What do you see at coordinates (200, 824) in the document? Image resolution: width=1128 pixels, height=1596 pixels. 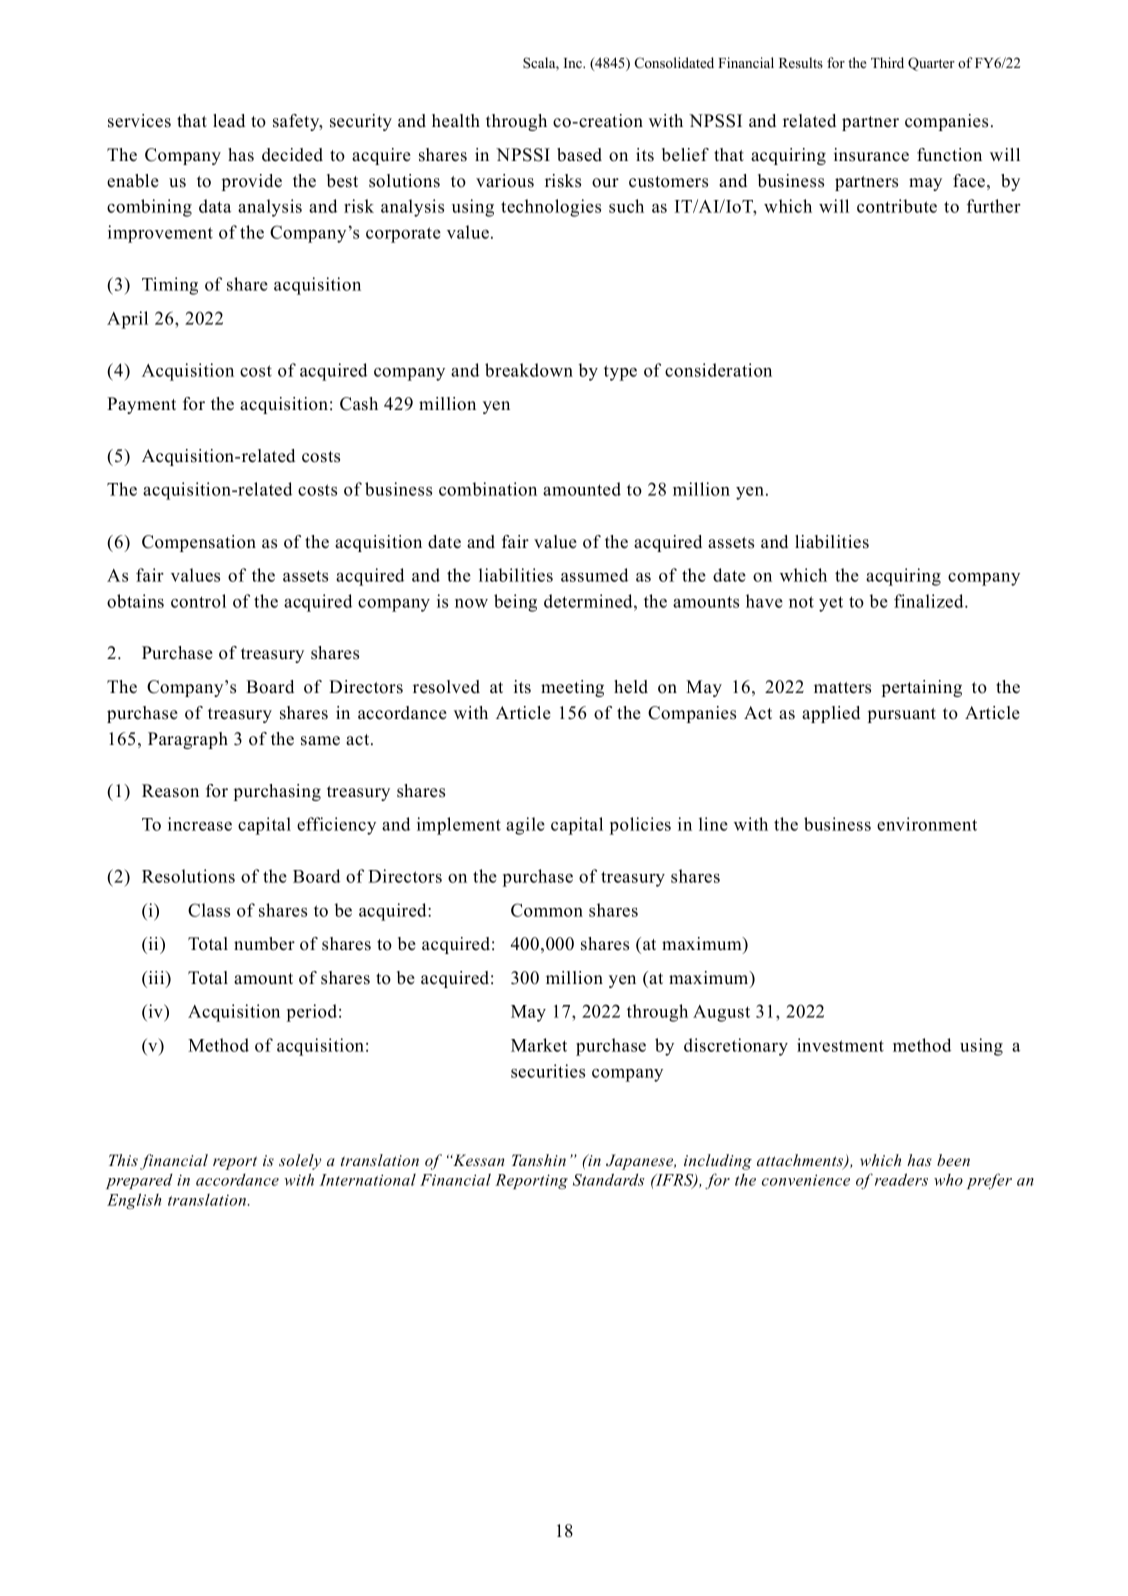 I see `increase` at bounding box center [200, 824].
